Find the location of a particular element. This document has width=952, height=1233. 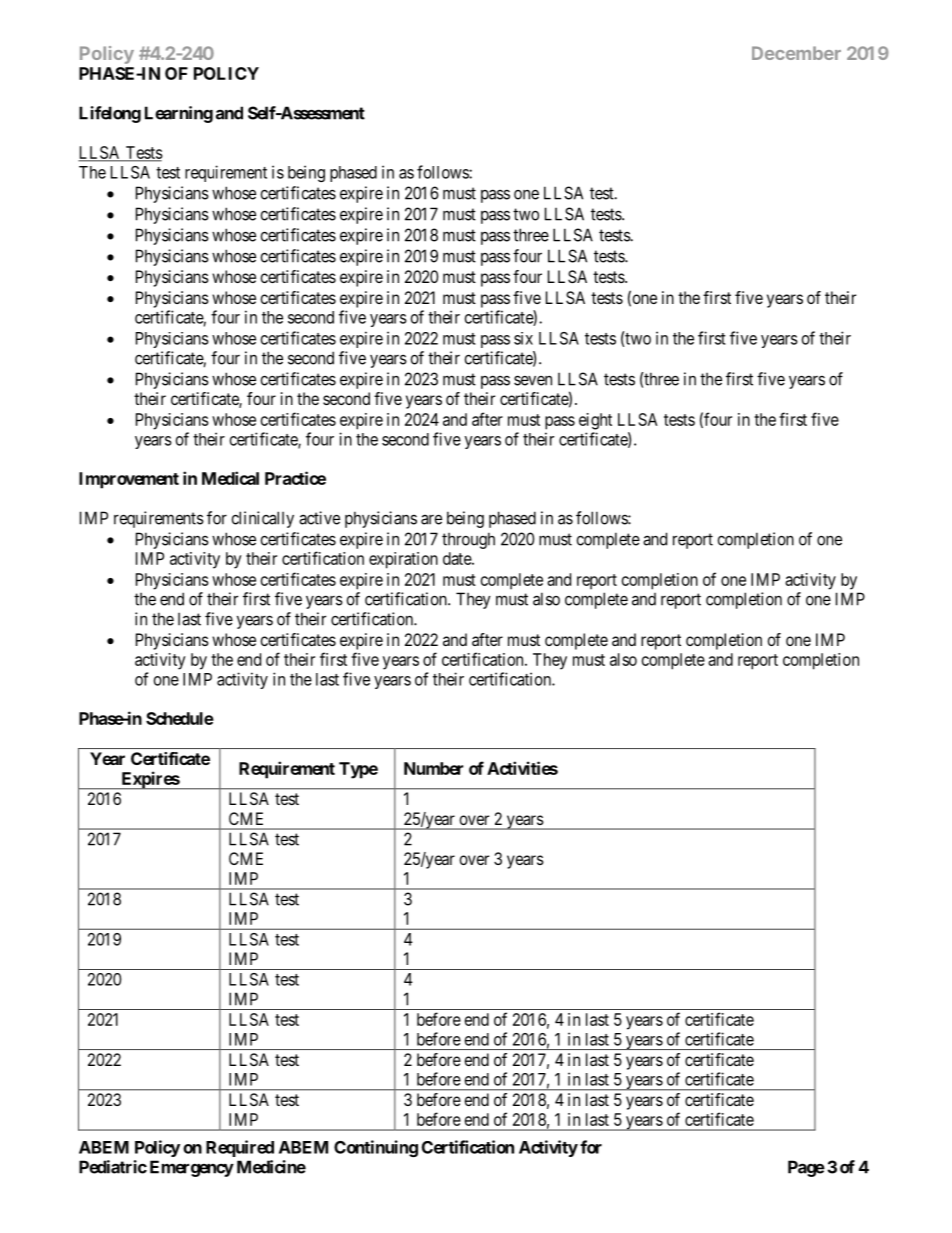

Page is located at coordinates (806, 1168).
